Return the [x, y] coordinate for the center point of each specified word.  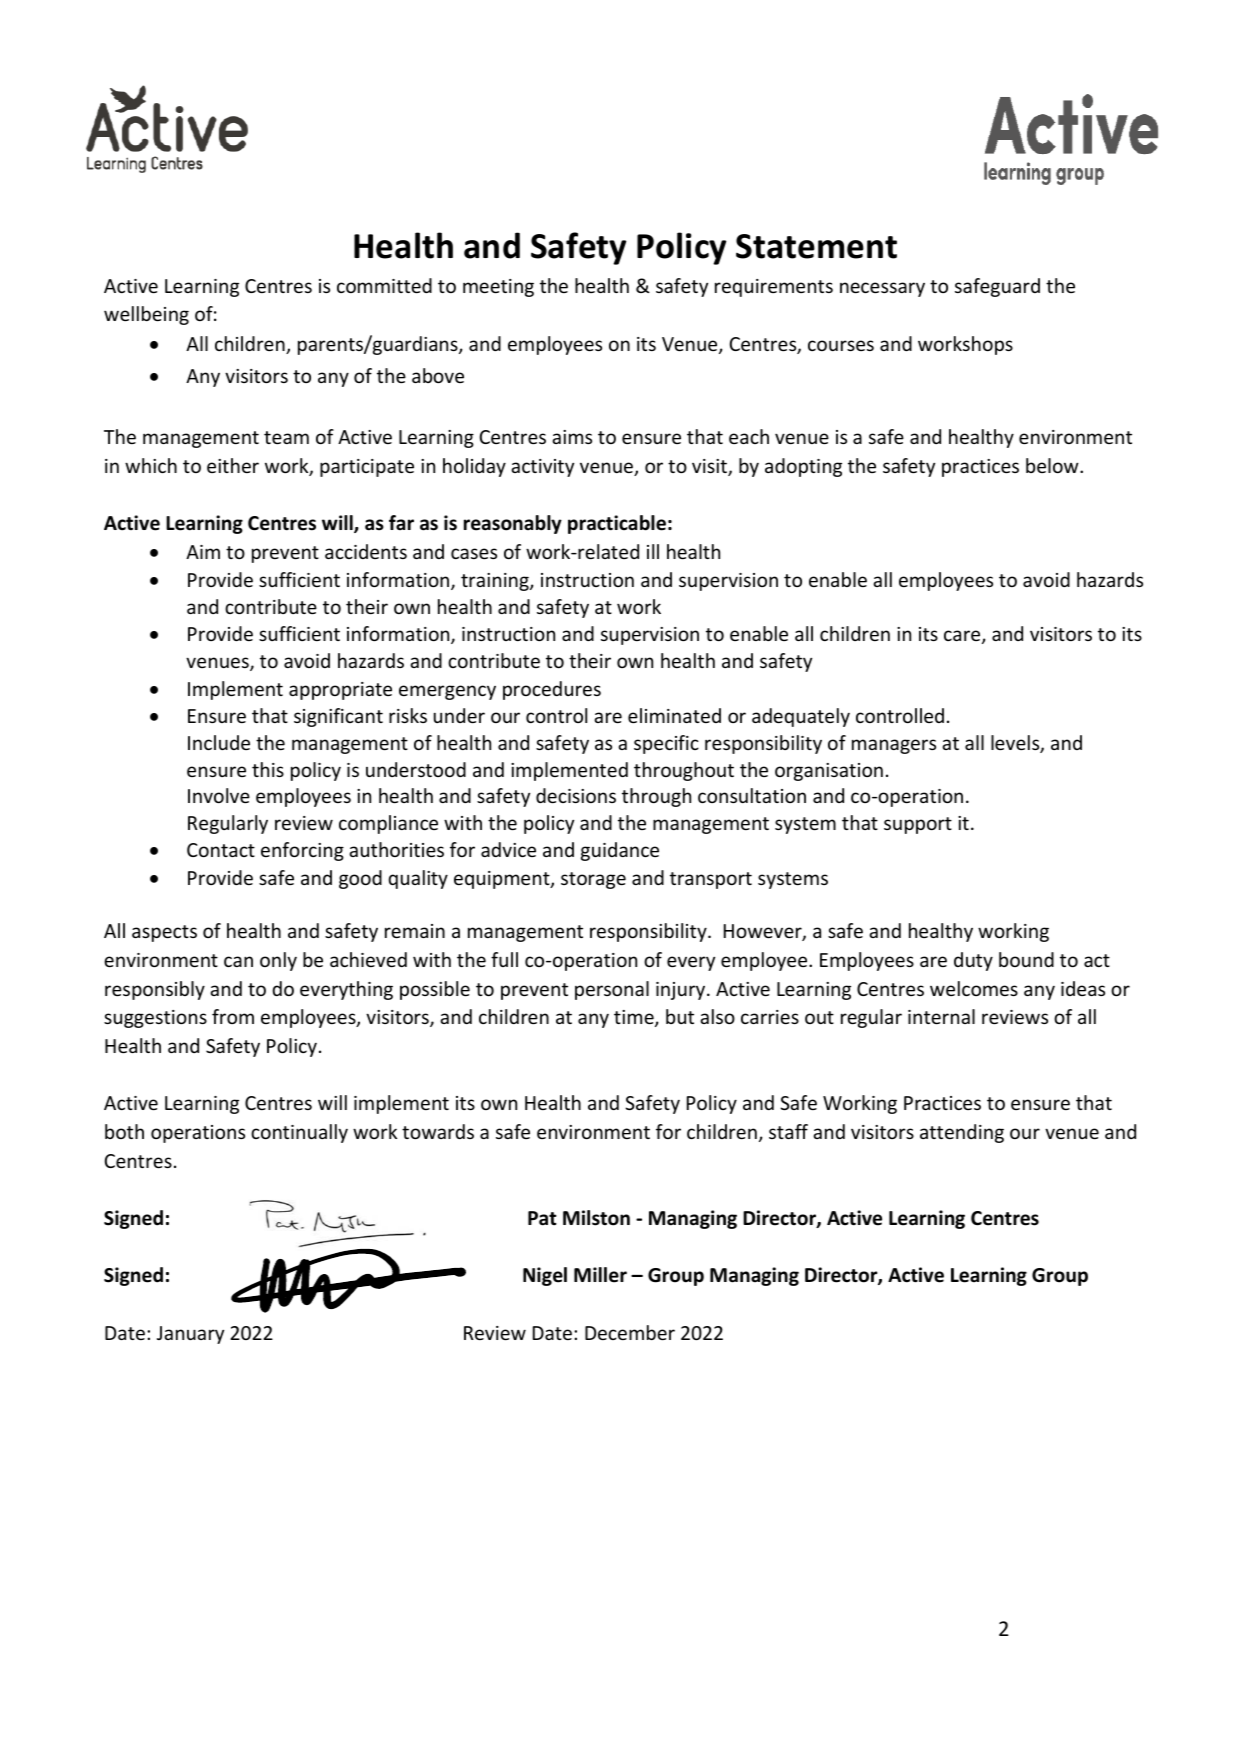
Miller [600, 1275]
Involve [219, 795]
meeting [498, 288]
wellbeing [146, 315]
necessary [882, 289]
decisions [576, 795]
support [918, 825]
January [190, 1335]
